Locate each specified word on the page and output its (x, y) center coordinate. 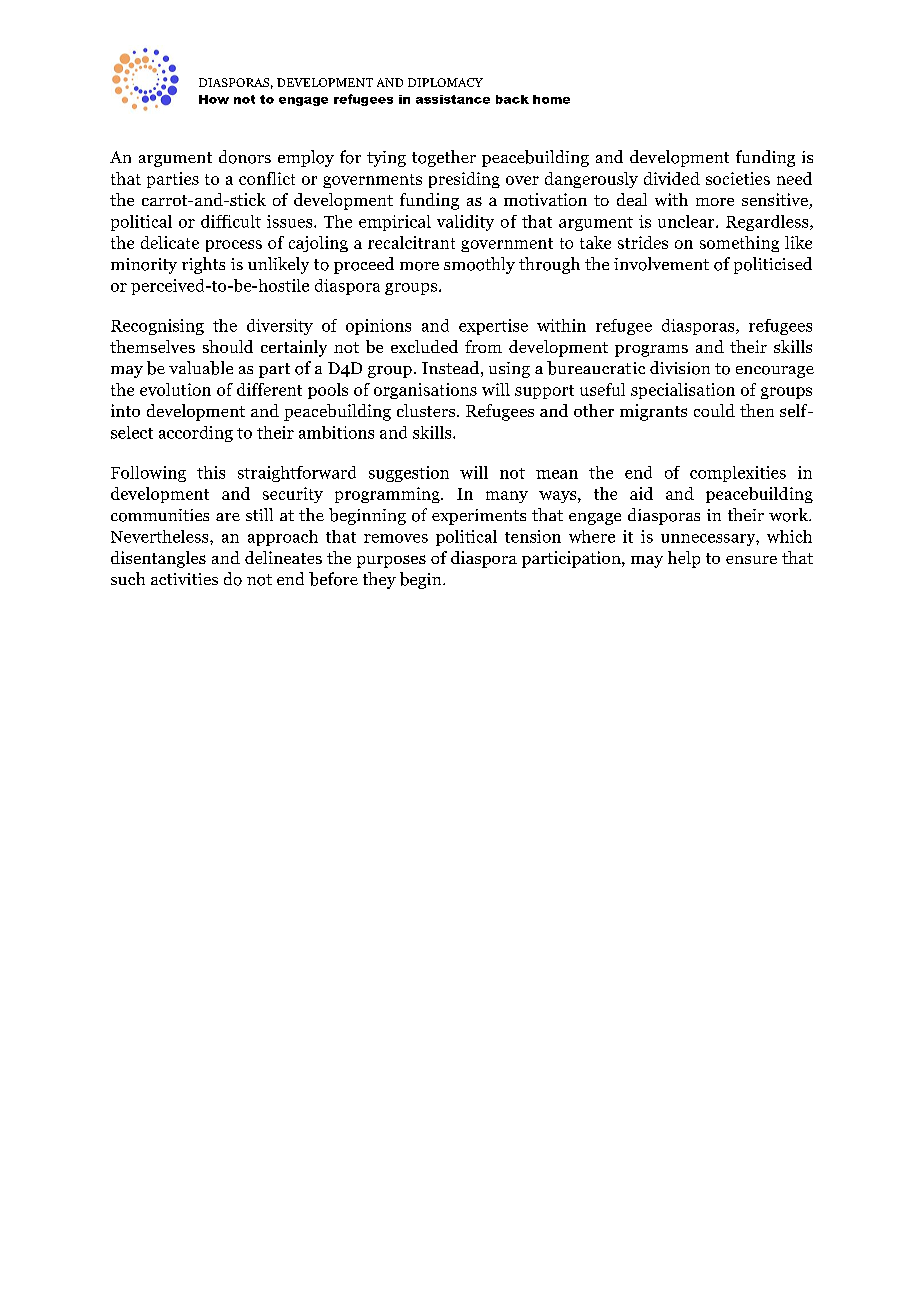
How (214, 99)
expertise (493, 327)
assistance (453, 99)
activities (184, 579)
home (551, 99)
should (228, 346)
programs (651, 351)
